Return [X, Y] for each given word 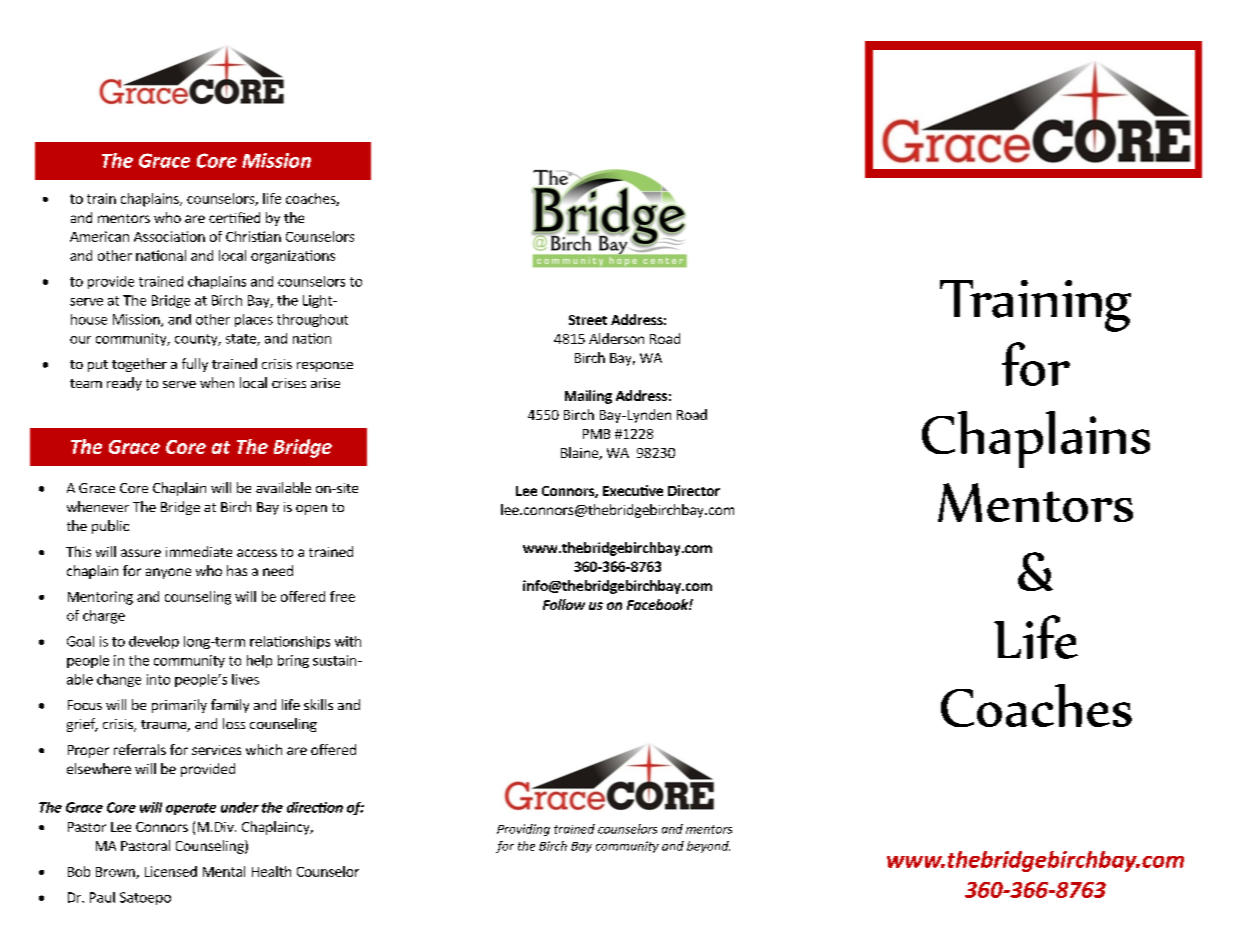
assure [141, 553]
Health [271, 871]
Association [169, 236]
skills [318, 704]
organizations [293, 257]
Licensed [171, 871]
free [342, 596]
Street [588, 320]
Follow [564, 604]
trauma [164, 726]
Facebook [658, 604]
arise [325, 383]
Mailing [588, 397]
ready [124, 384]
